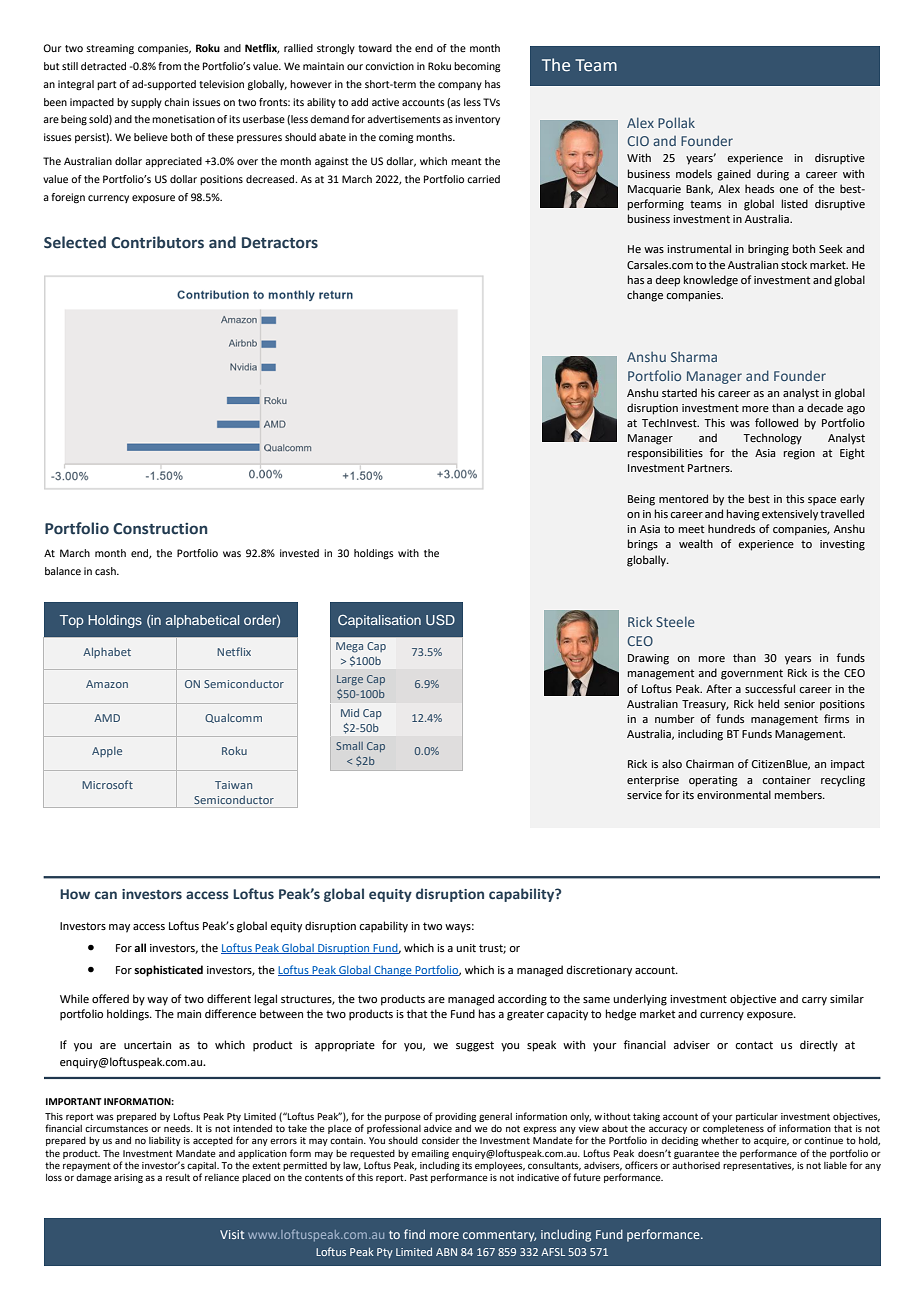  What do you see at coordinates (414, 1234) in the screenshot?
I see `find` at bounding box center [414, 1234].
